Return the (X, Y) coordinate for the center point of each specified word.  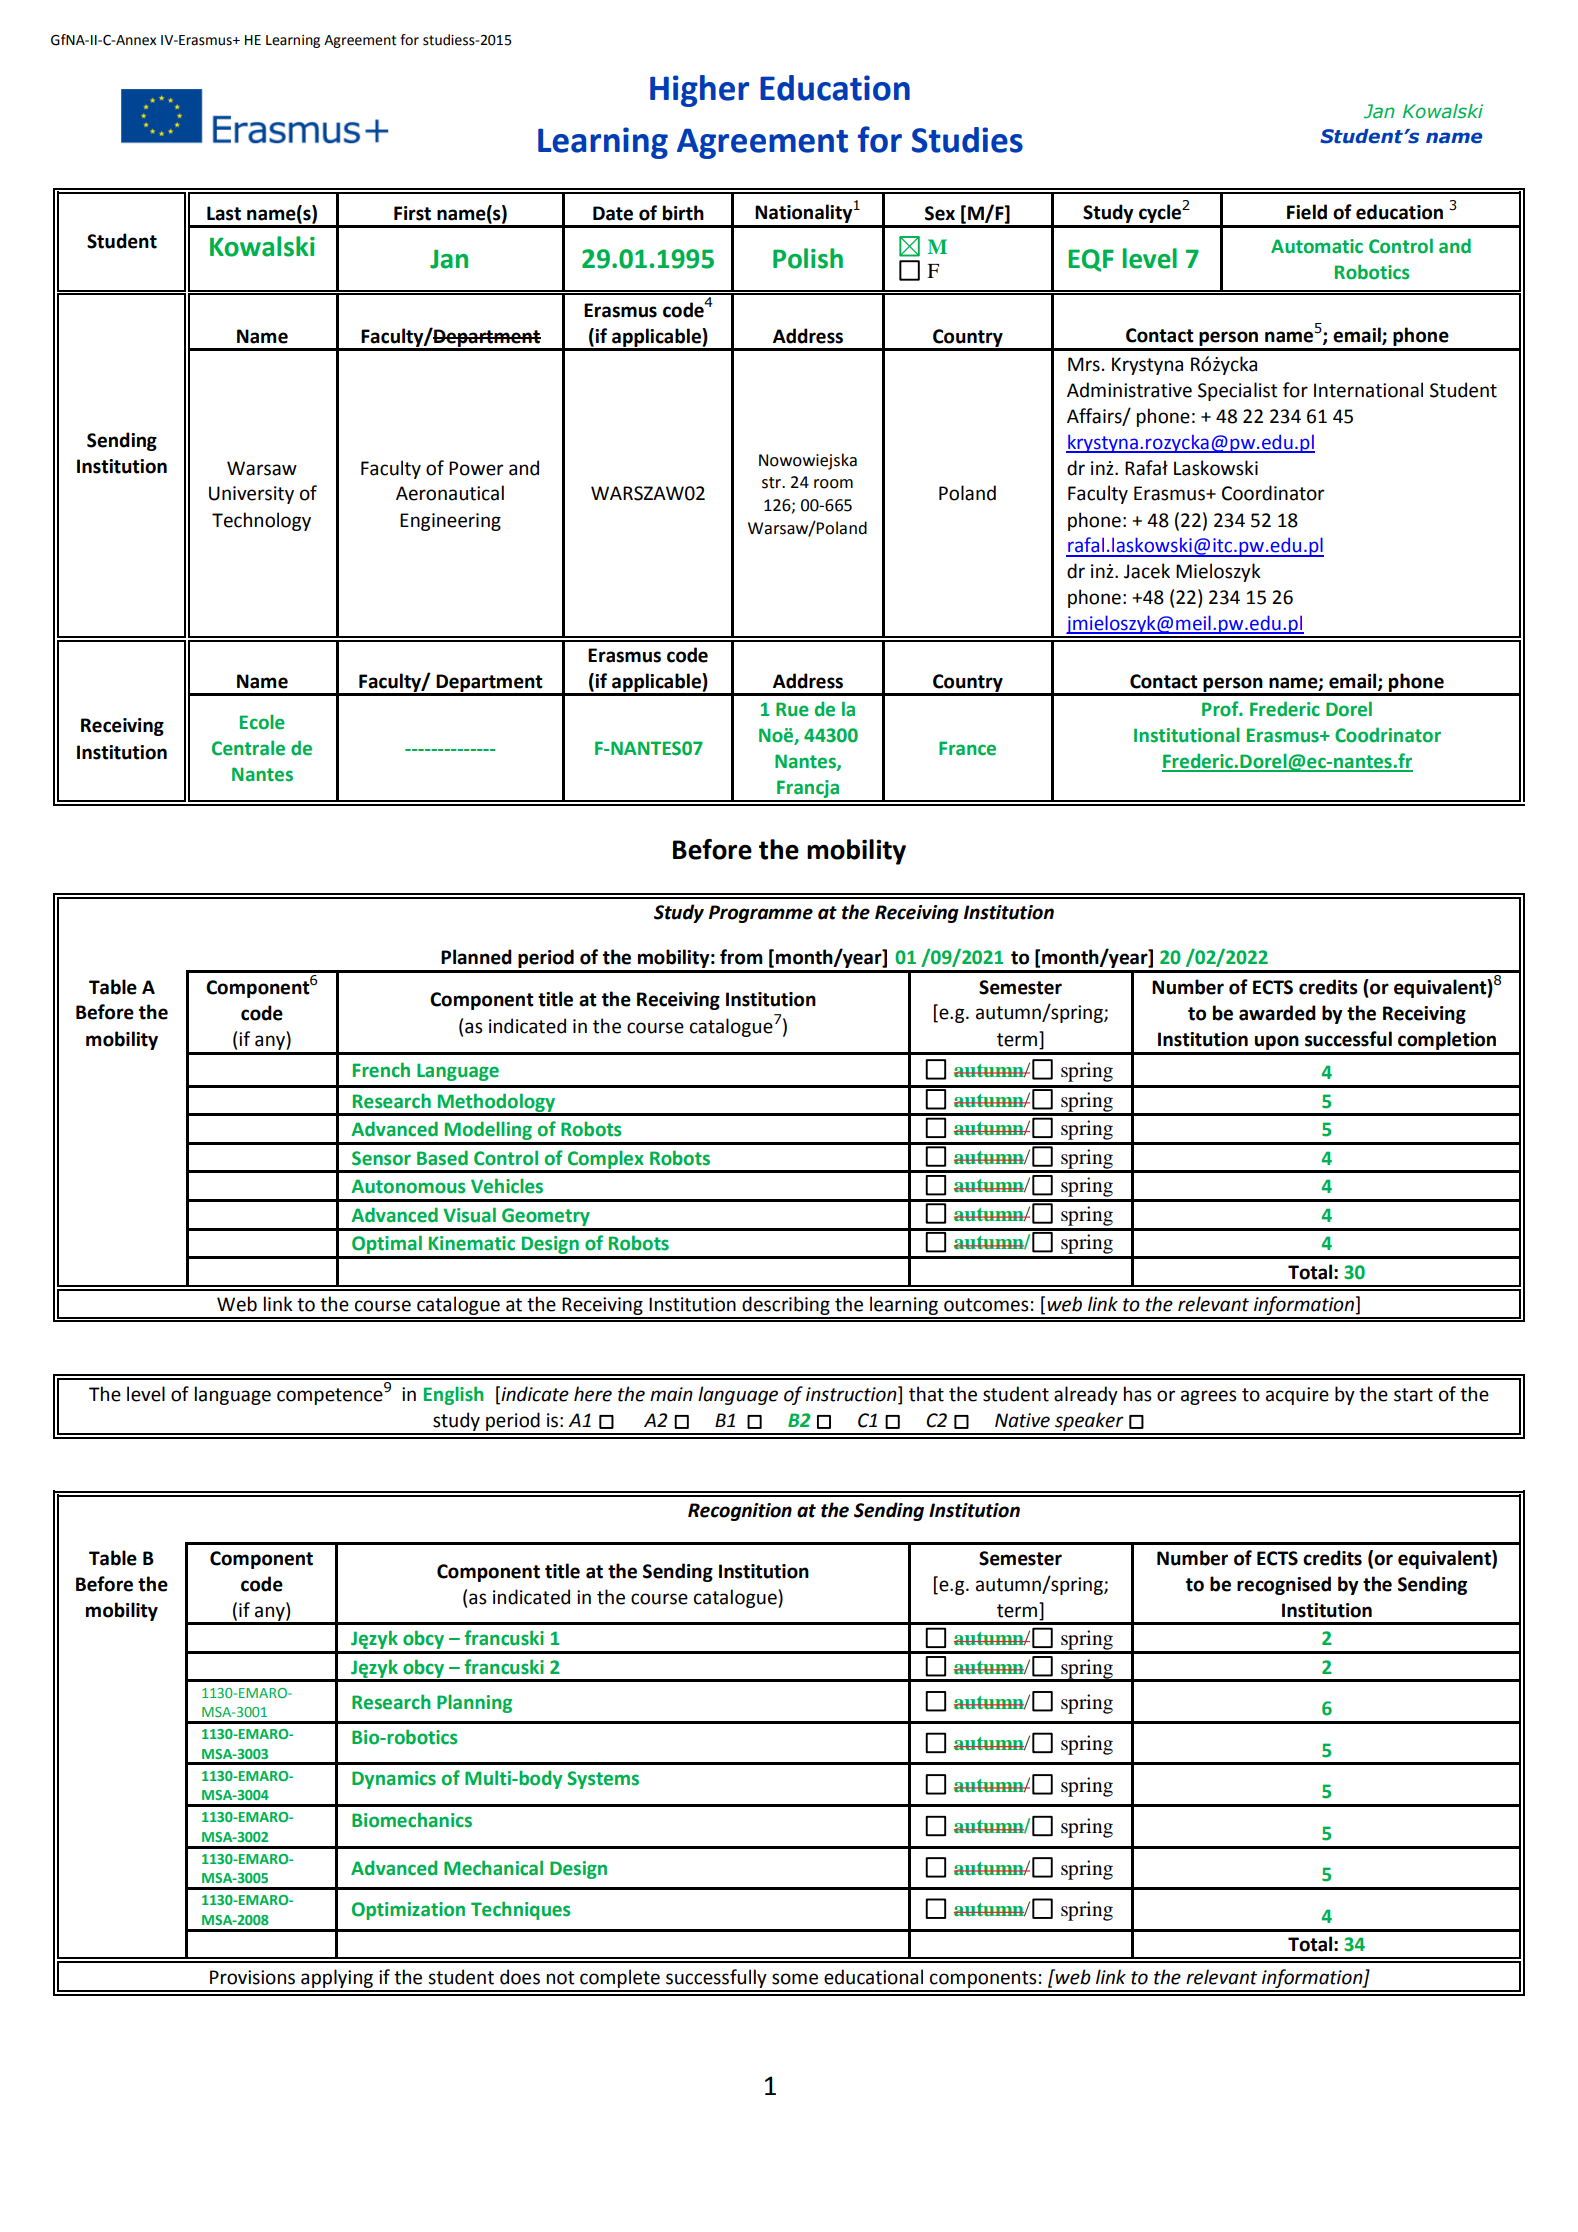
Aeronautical (450, 493)
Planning (474, 1703)
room (833, 484)
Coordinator (1273, 493)
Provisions (252, 1977)
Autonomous (408, 1186)
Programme (761, 914)
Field (1307, 212)
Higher (699, 91)
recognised (1284, 1585)
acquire (1297, 1396)
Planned (476, 957)
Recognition (740, 1512)
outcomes (986, 1305)
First (412, 213)
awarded (1277, 1013)
